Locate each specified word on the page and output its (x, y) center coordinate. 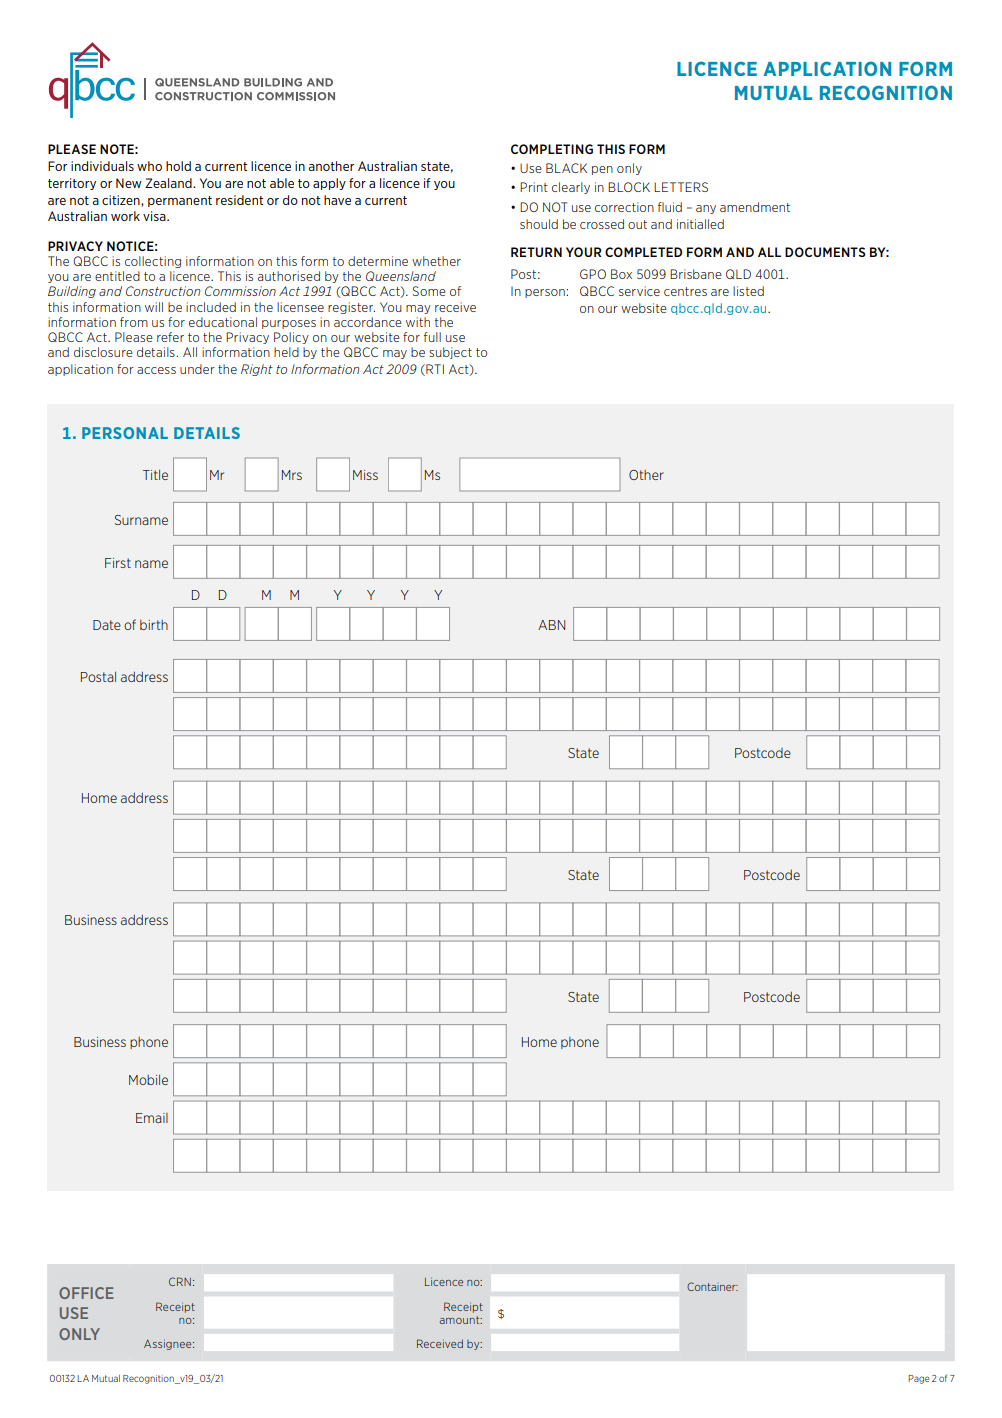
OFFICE (86, 1293)
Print (534, 187)
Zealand (169, 183)
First (118, 563)
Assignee (169, 1345)
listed (748, 291)
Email (152, 1118)
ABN (551, 625)
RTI (434, 370)
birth (154, 625)
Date (107, 625)
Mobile (148, 1079)
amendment (755, 207)
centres (685, 291)
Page (919, 1379)
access (156, 370)
